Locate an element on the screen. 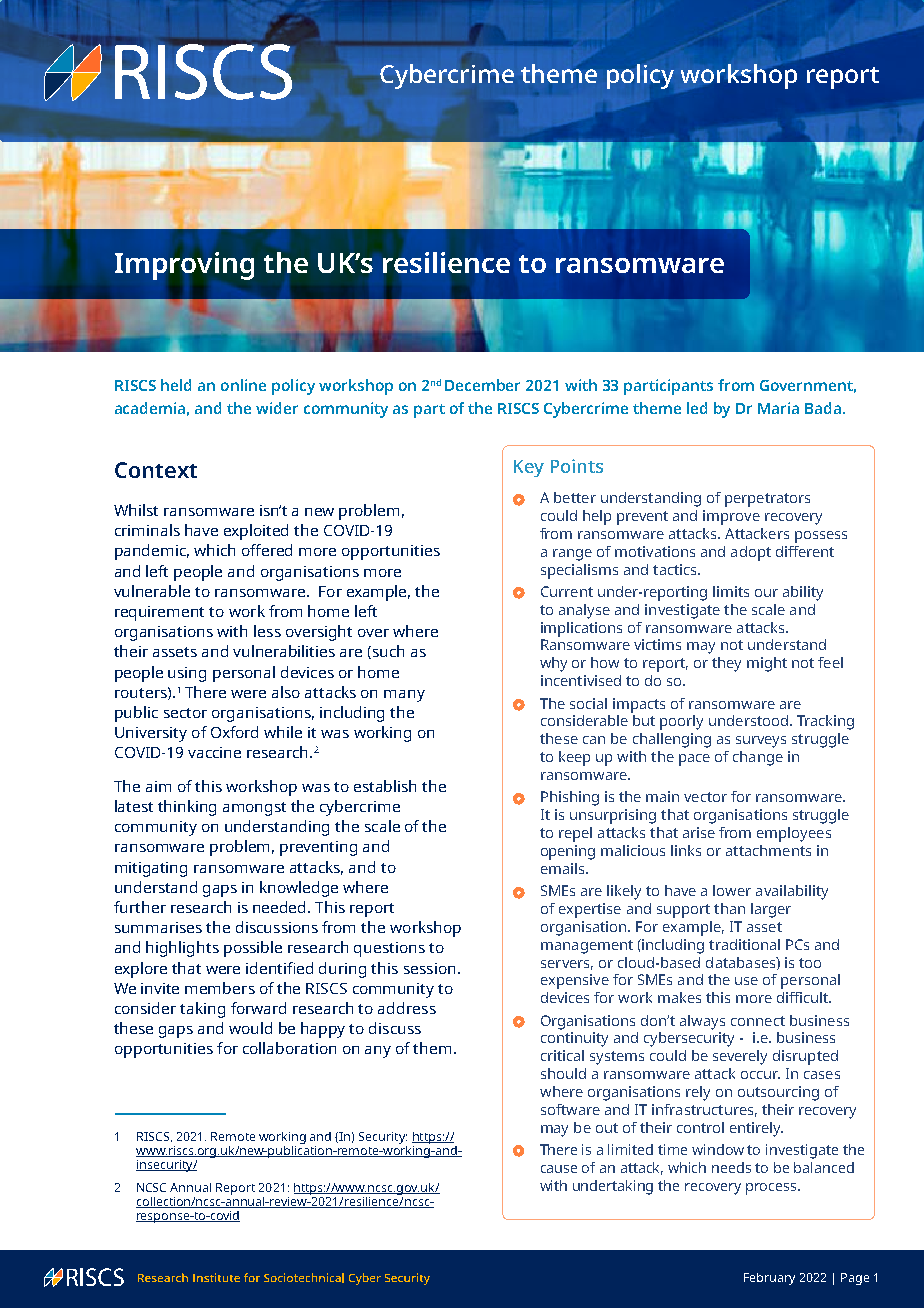  December is located at coordinates (482, 385).
